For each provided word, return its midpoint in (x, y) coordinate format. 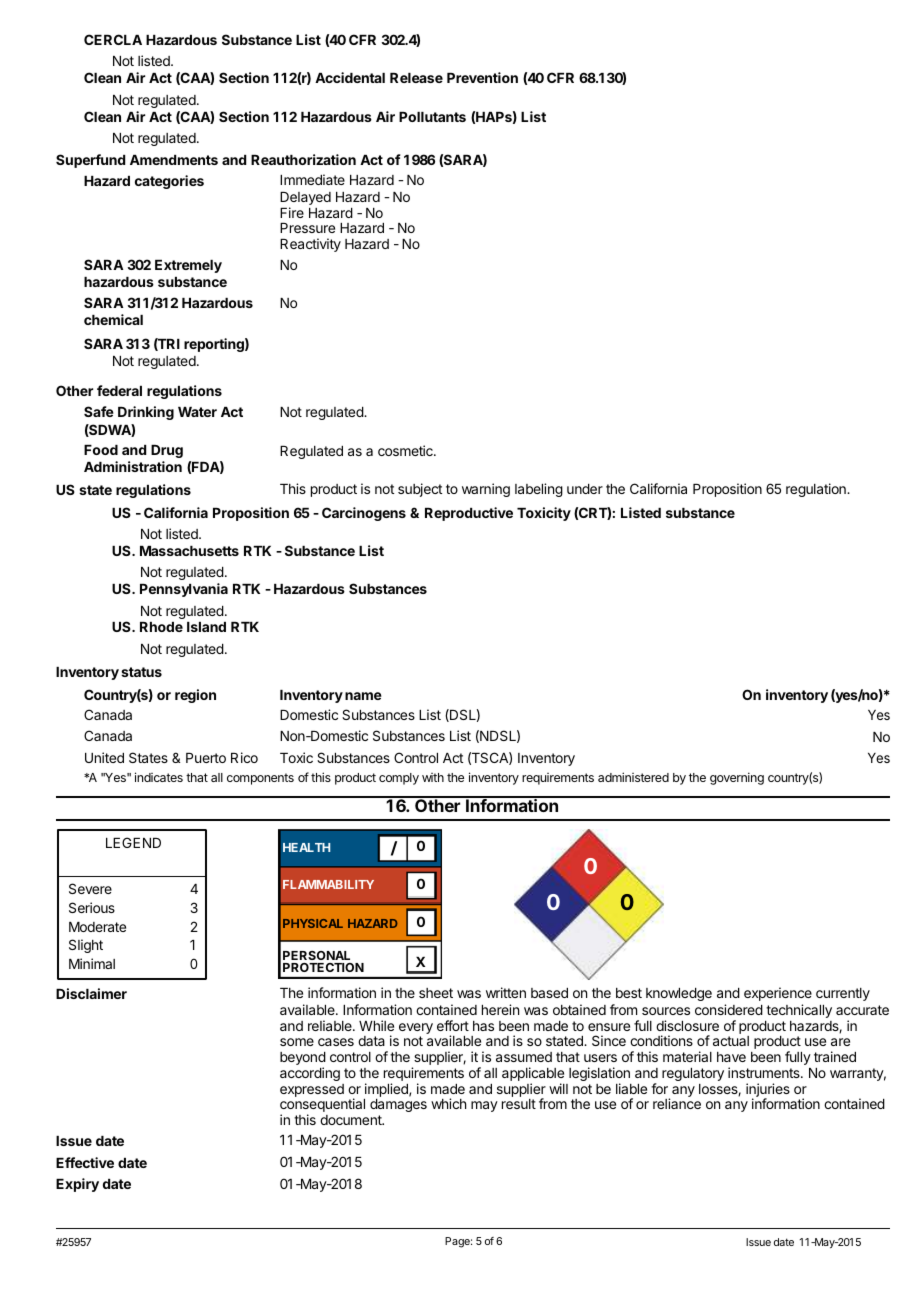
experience (778, 994)
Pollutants (432, 117)
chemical (113, 319)
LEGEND (133, 842)
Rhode (161, 627)
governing (737, 778)
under (585, 489)
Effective (85, 1162)
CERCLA (113, 39)
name (363, 696)
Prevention (482, 77)
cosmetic (406, 450)
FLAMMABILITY (328, 884)
